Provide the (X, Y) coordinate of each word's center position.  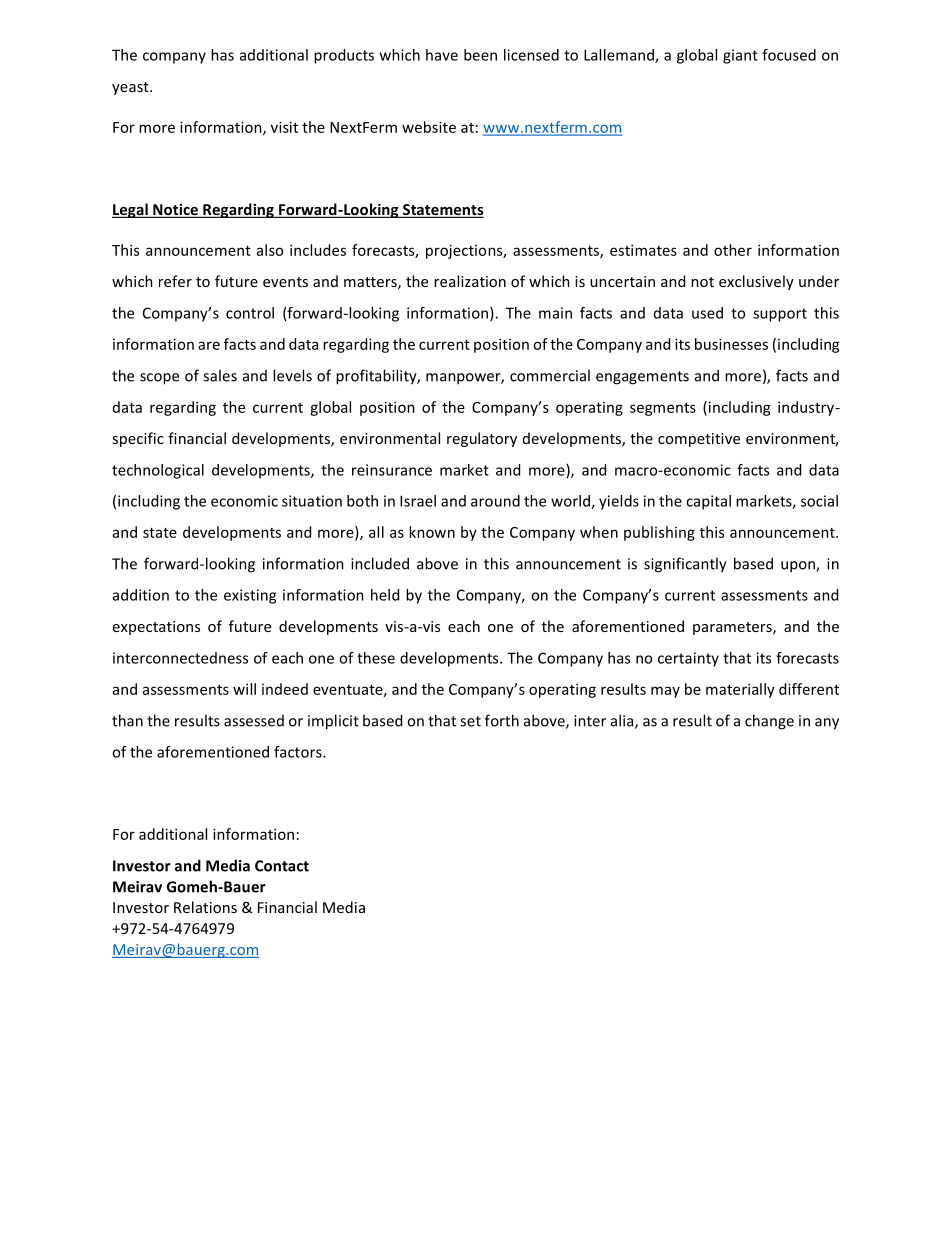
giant (740, 56)
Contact (282, 866)
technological (158, 471)
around (495, 501)
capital (708, 502)
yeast (131, 88)
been (480, 55)
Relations (205, 907)
